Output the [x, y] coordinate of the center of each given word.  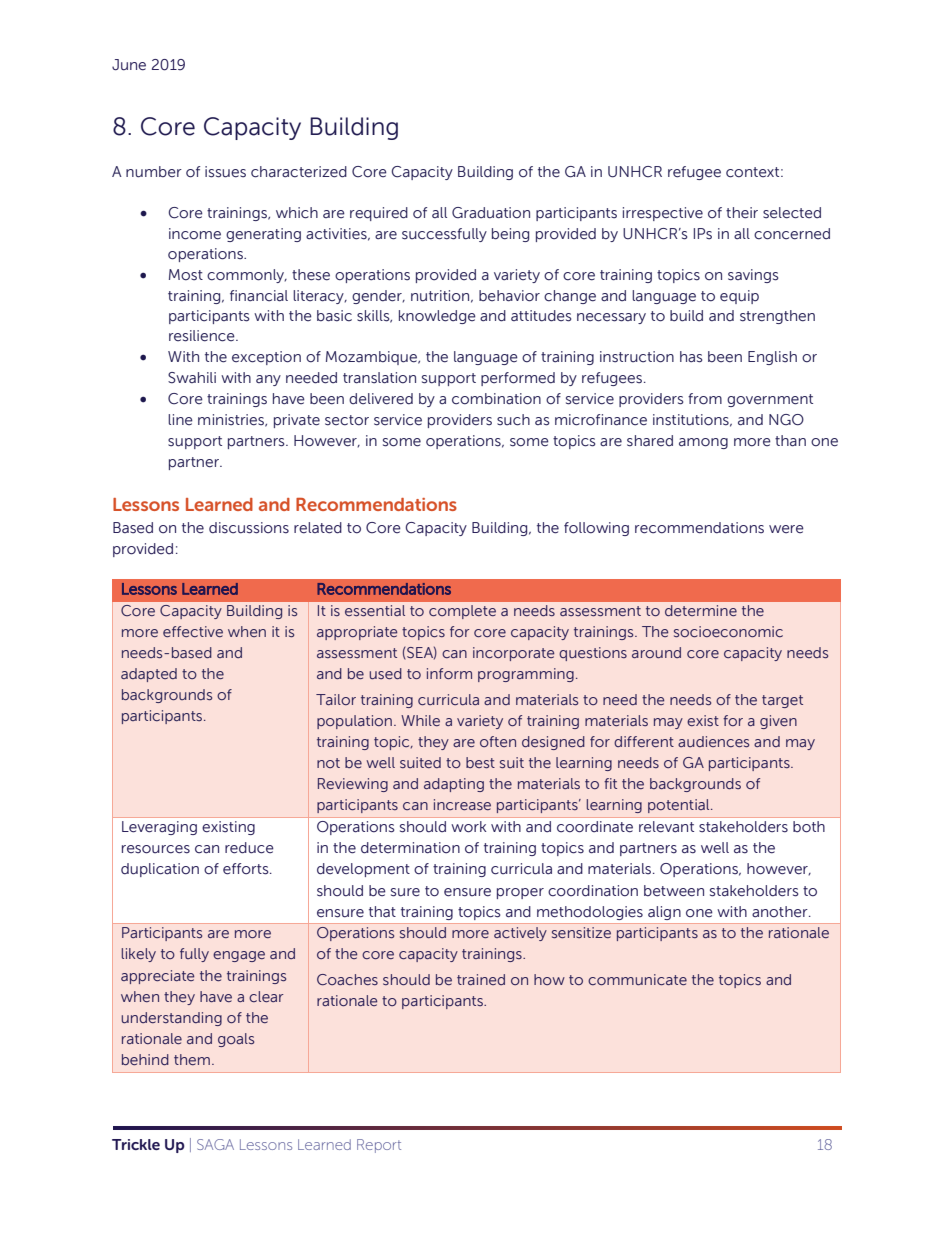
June [129, 65]
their [742, 213]
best [480, 762]
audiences [713, 741]
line [180, 420]
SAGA [215, 1144]
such [513, 420]
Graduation [491, 213]
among [703, 443]
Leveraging [159, 828]
